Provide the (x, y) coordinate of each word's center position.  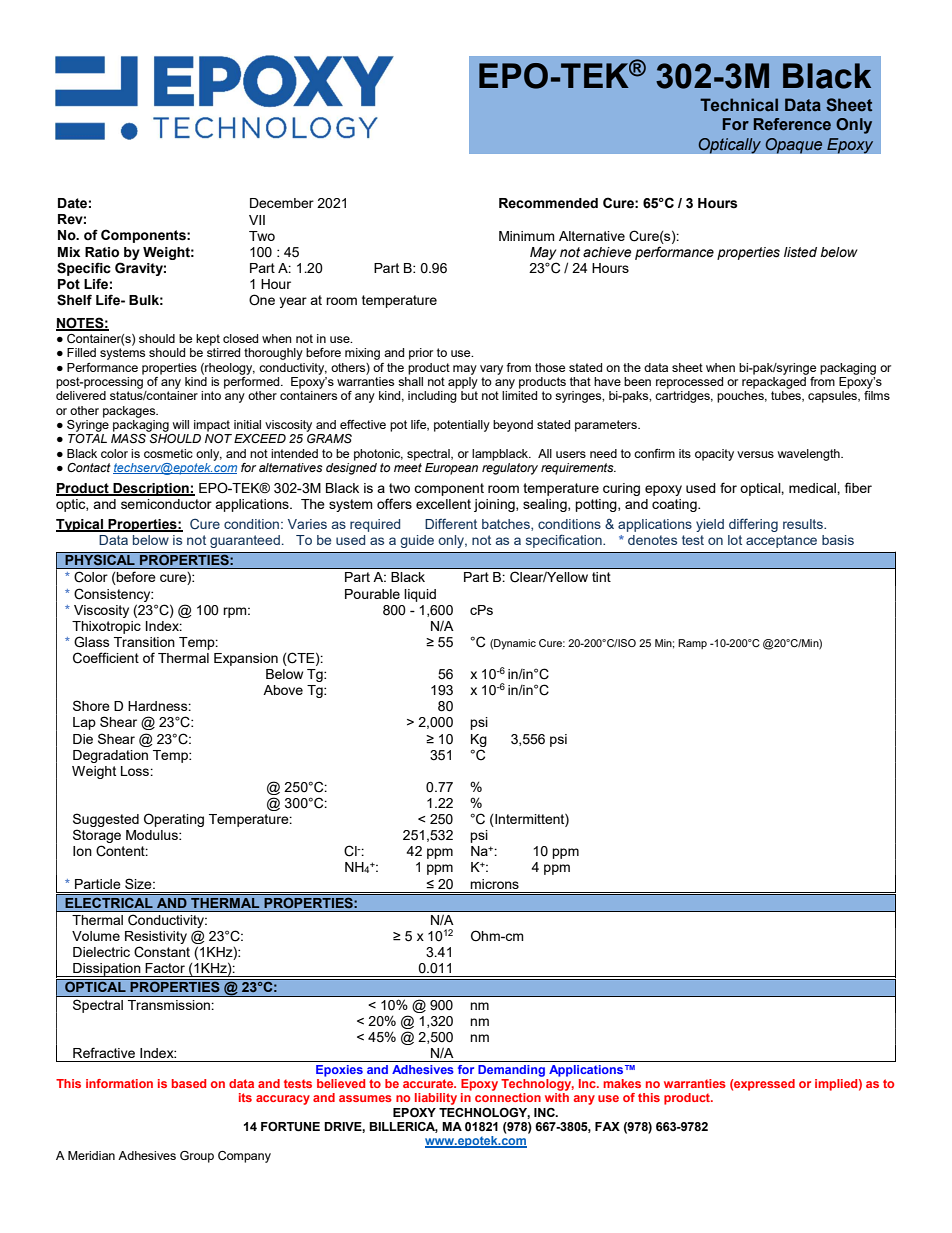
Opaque (794, 146)
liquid (420, 595)
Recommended (548, 203)
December (282, 203)
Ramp (692, 644)
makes (622, 1083)
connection (508, 1097)
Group (197, 1157)
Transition (144, 642)
